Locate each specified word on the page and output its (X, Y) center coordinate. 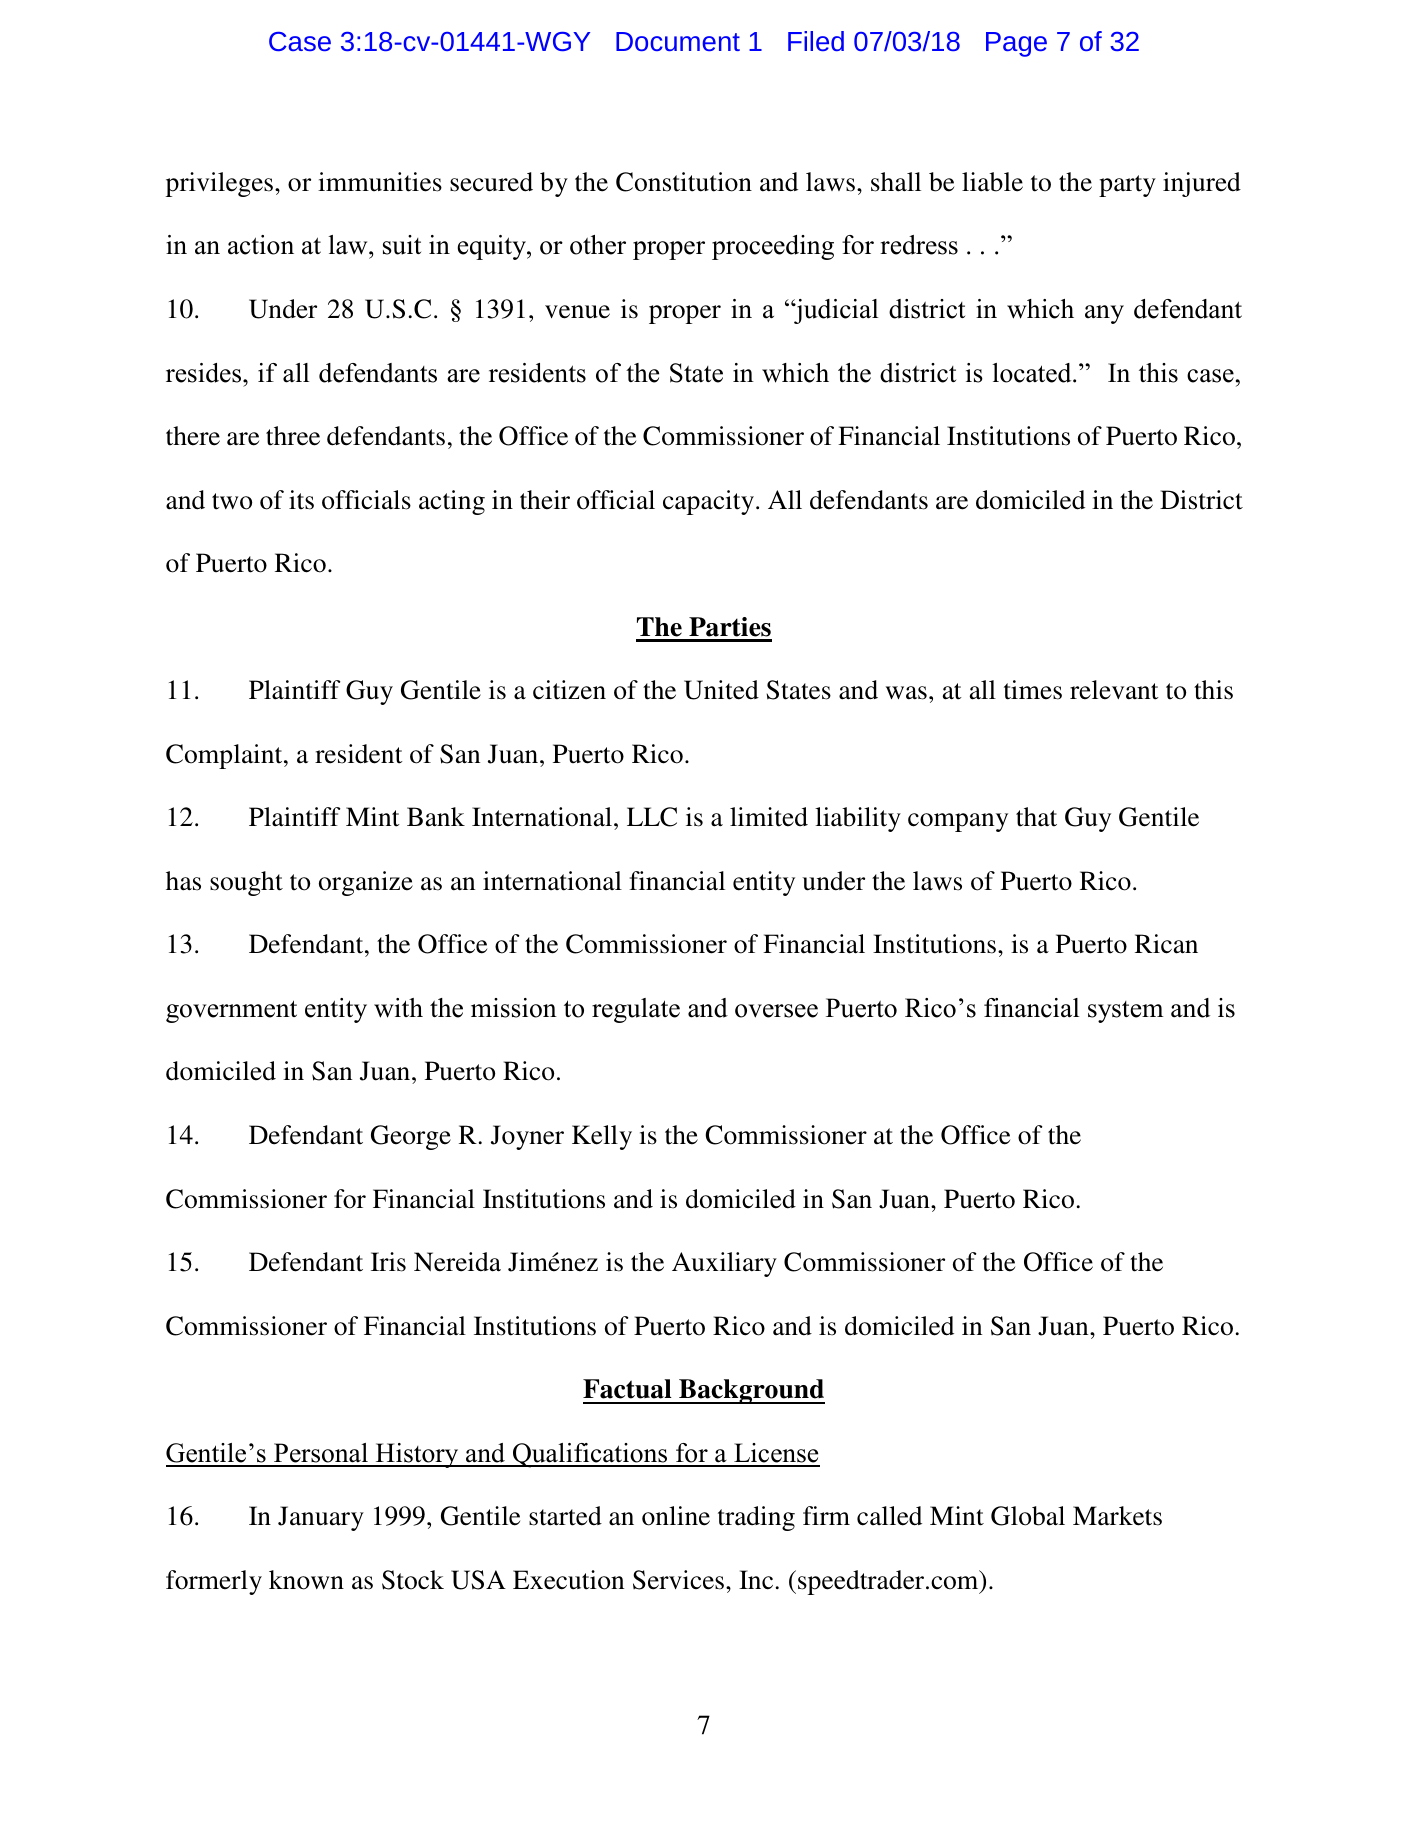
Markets (1117, 1516)
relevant (1114, 690)
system (1125, 1012)
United (721, 690)
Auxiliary (724, 1264)
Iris (388, 1262)
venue (577, 312)
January (321, 1518)
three (293, 436)
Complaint (225, 756)
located (1033, 373)
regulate (636, 1010)
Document (678, 41)
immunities (380, 182)
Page (1016, 44)
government (231, 1011)
